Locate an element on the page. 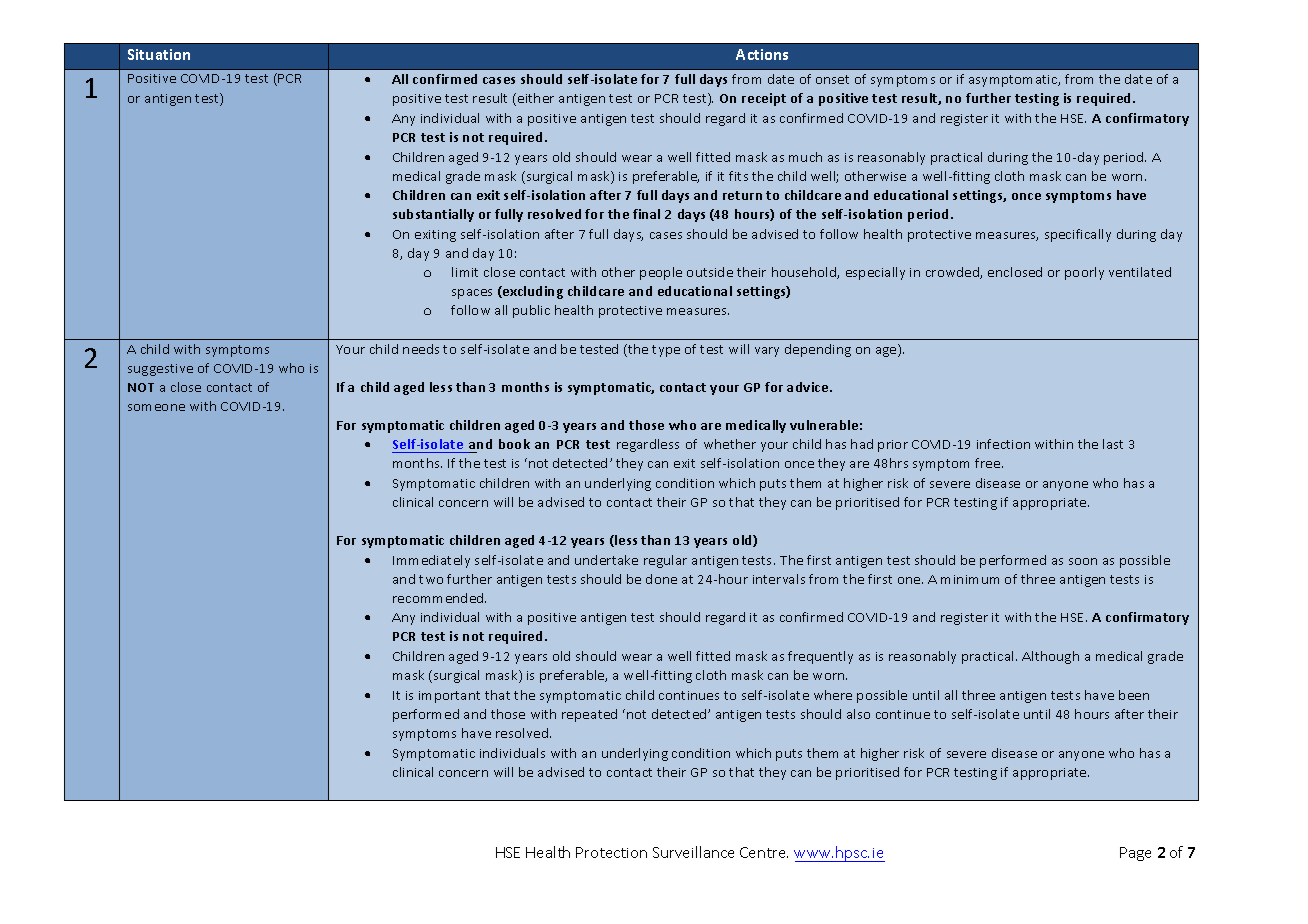 This document has width=1308, height=924. Situation is located at coordinates (159, 54).
